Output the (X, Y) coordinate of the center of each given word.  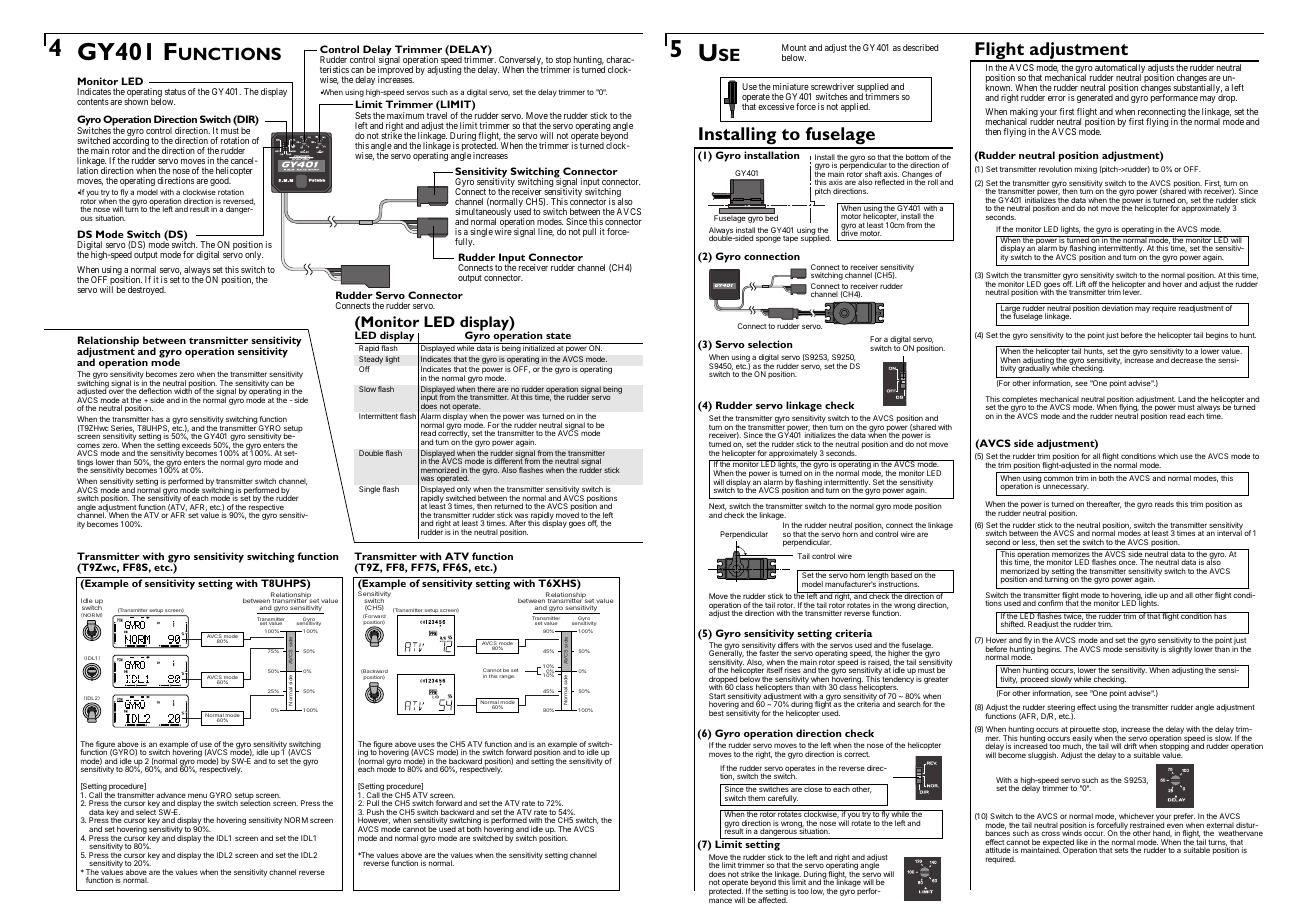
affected (773, 899)
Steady (371, 360)
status (175, 91)
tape (790, 239)
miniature (791, 86)
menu (197, 797)
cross (1050, 833)
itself (775, 670)
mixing (1086, 170)
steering (1061, 709)
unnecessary (1066, 487)
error (1057, 98)
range (507, 677)
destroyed (147, 290)
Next (718, 507)
